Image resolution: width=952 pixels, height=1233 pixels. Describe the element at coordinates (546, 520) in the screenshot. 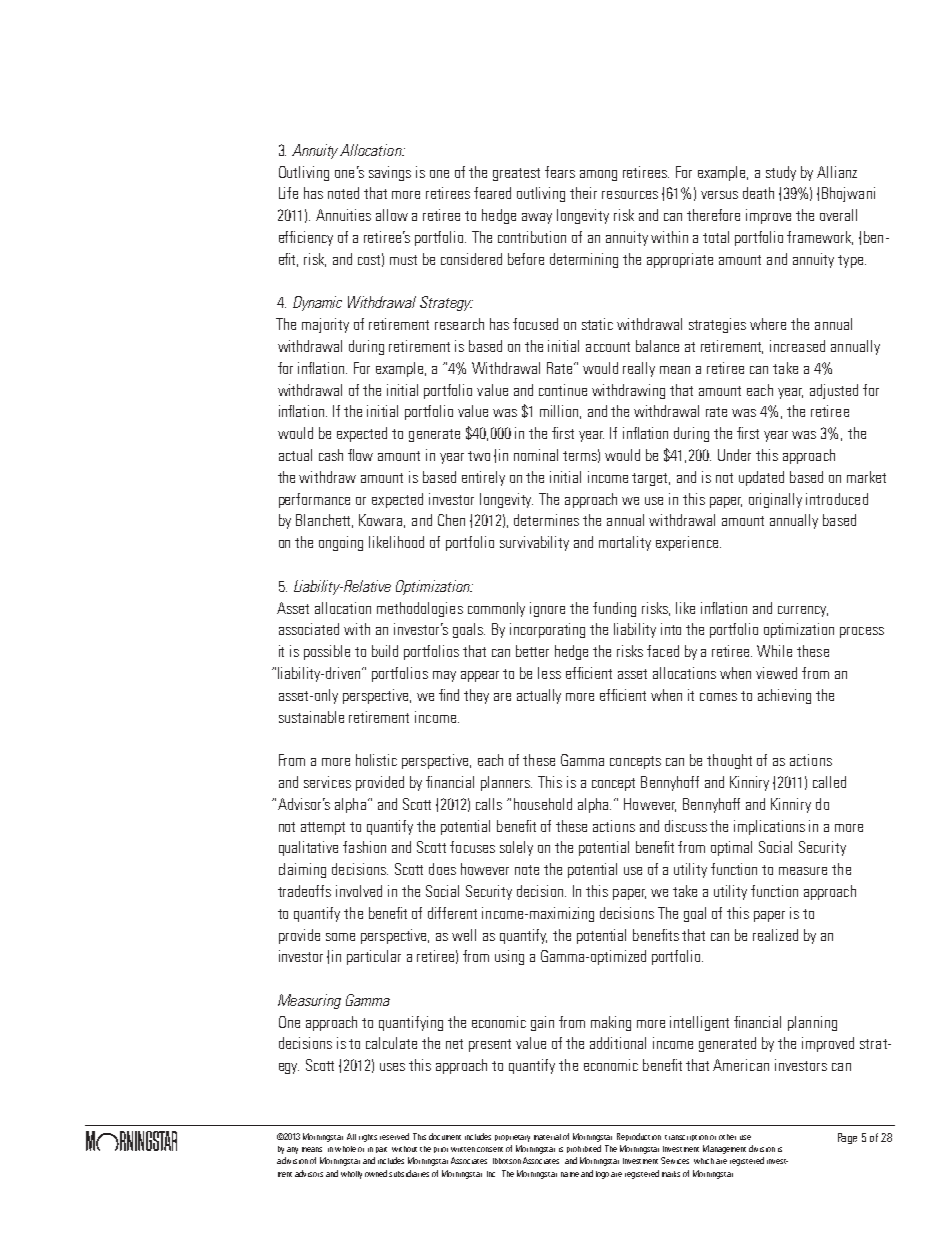

I see `determines` at that location.
